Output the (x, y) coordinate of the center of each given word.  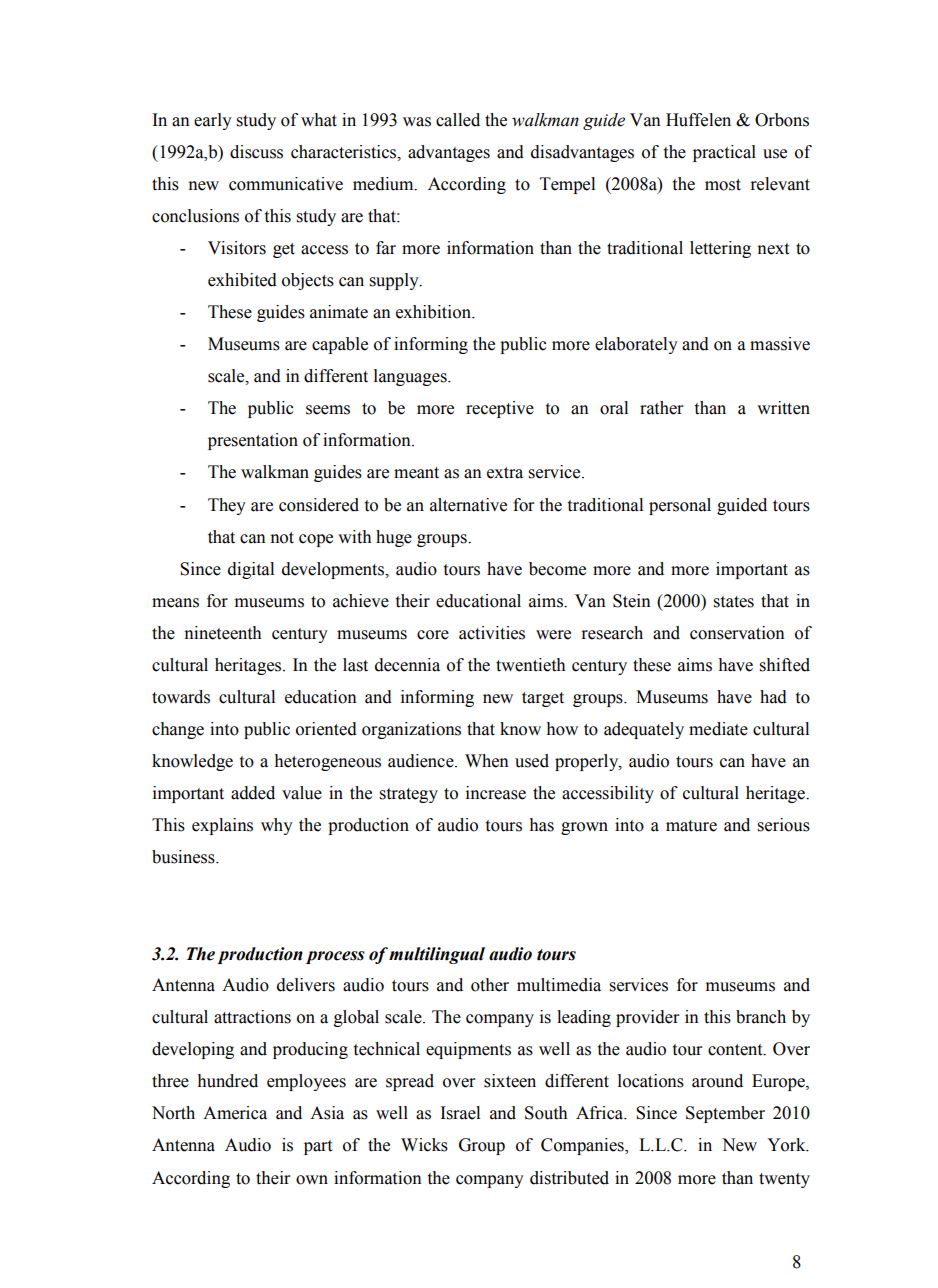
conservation (737, 633)
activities (492, 633)
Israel (460, 1113)
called (458, 120)
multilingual (437, 955)
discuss (256, 152)
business (184, 857)
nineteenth (222, 633)
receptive (500, 409)
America (235, 1113)
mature (691, 826)
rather (661, 408)
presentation (253, 441)
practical (724, 153)
